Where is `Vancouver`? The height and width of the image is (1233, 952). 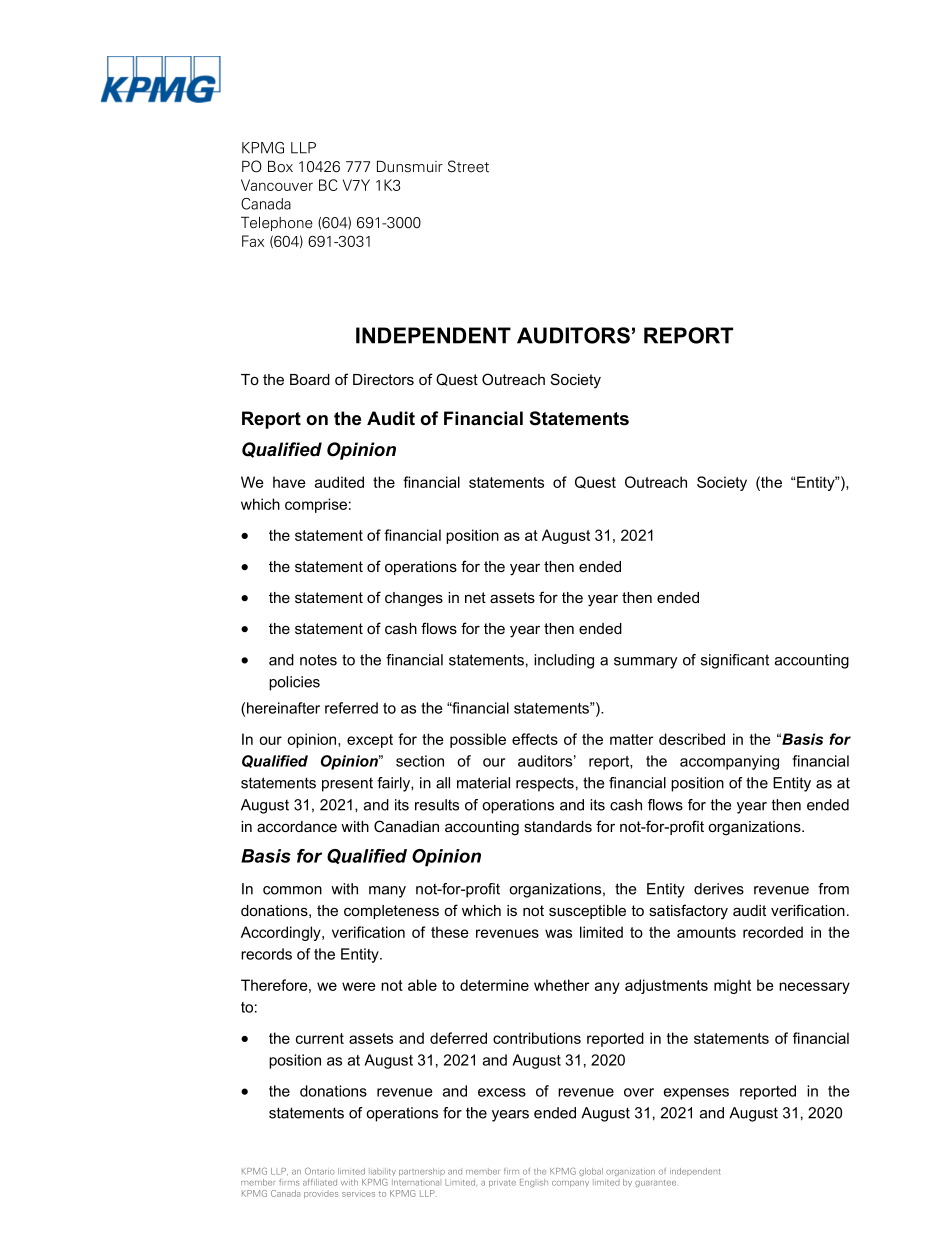
Vancouver is located at coordinates (277, 185).
